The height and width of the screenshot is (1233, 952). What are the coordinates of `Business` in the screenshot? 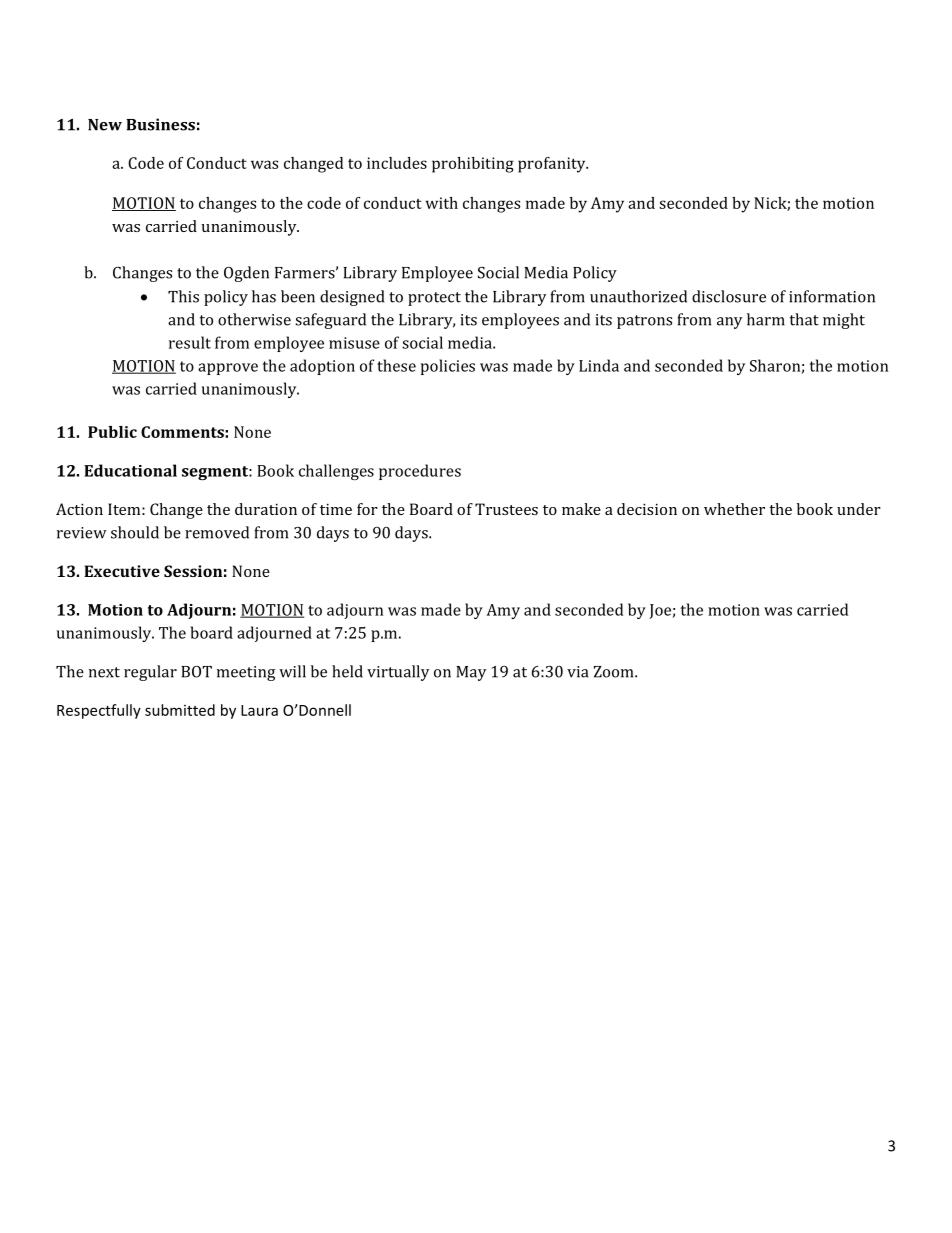 It's located at (160, 124).
